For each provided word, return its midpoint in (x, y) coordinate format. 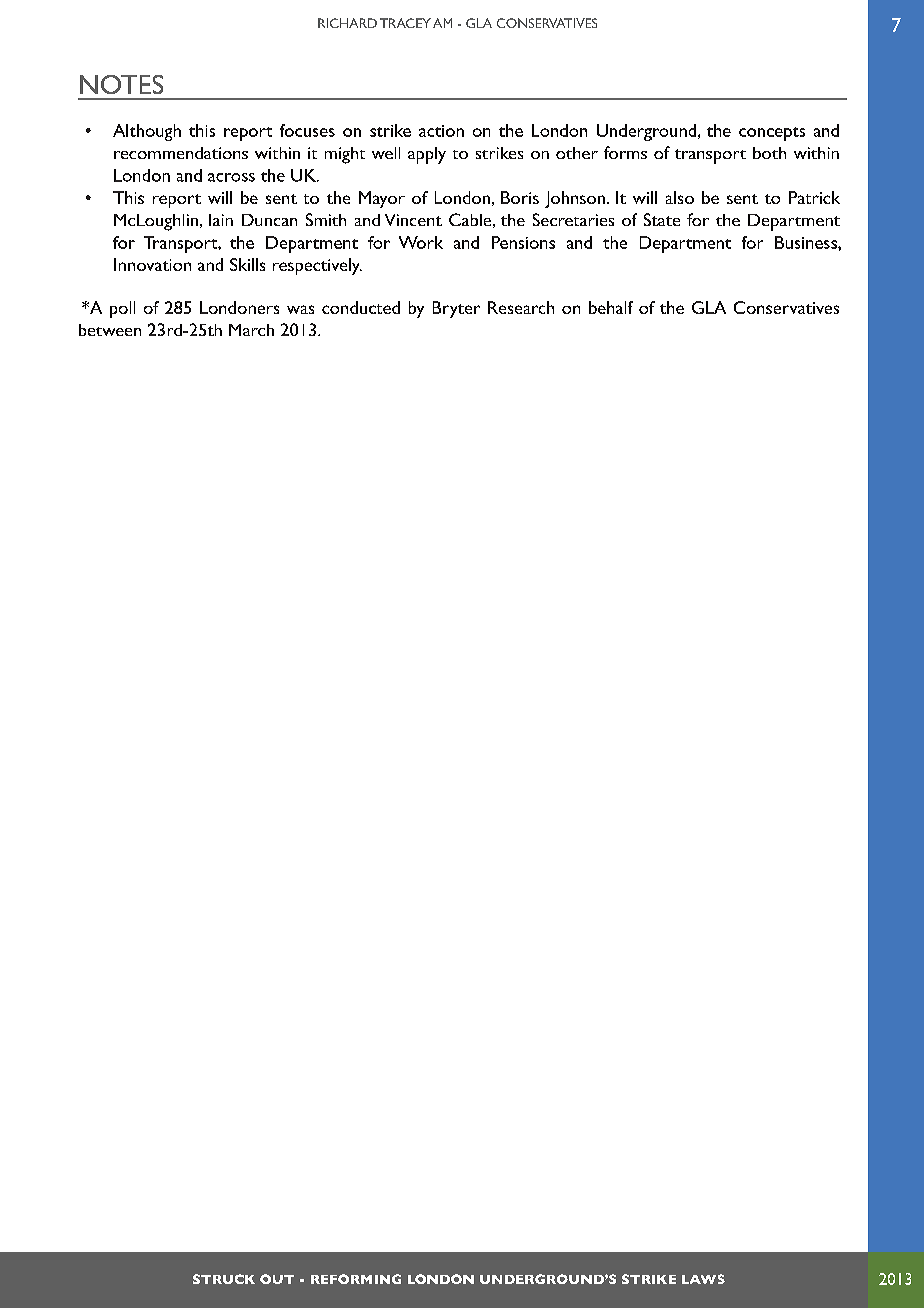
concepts (772, 134)
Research (521, 307)
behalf (611, 307)
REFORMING (356, 1279)
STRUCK (224, 1279)
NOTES (121, 84)
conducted (361, 307)
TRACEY (405, 23)
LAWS (703, 1279)
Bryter (456, 309)
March (251, 330)
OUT (277, 1279)
